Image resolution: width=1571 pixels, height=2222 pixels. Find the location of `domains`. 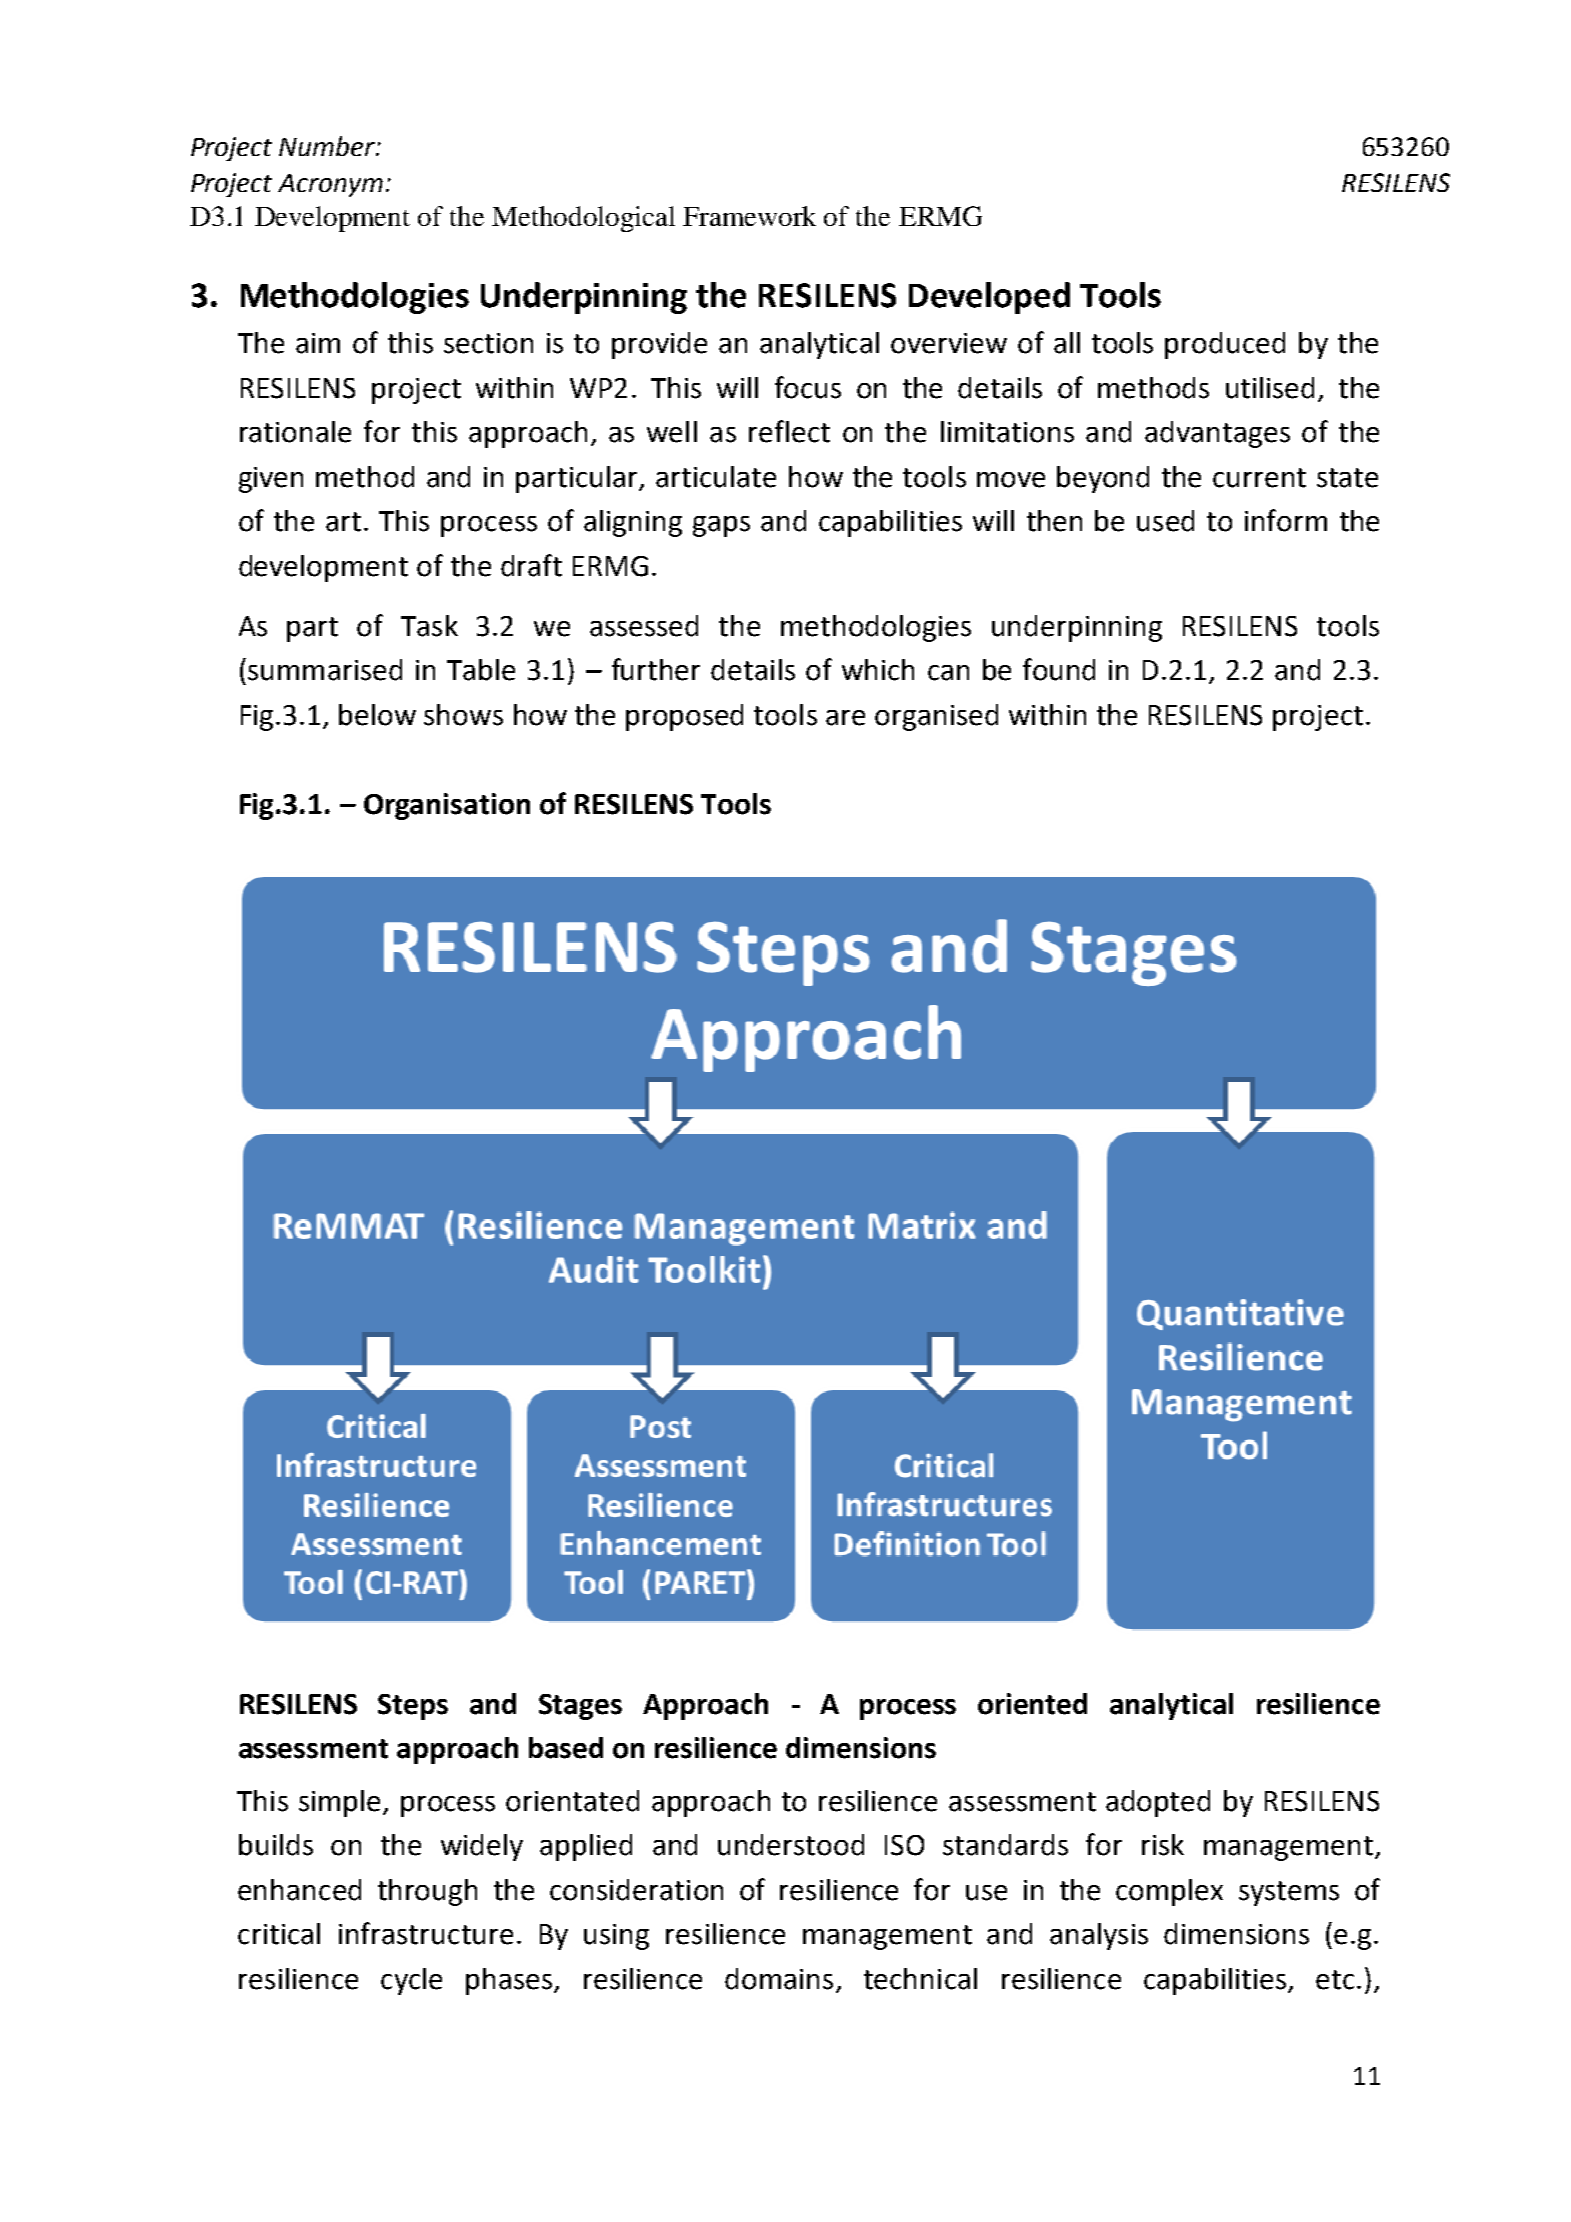

domains is located at coordinates (779, 1979).
